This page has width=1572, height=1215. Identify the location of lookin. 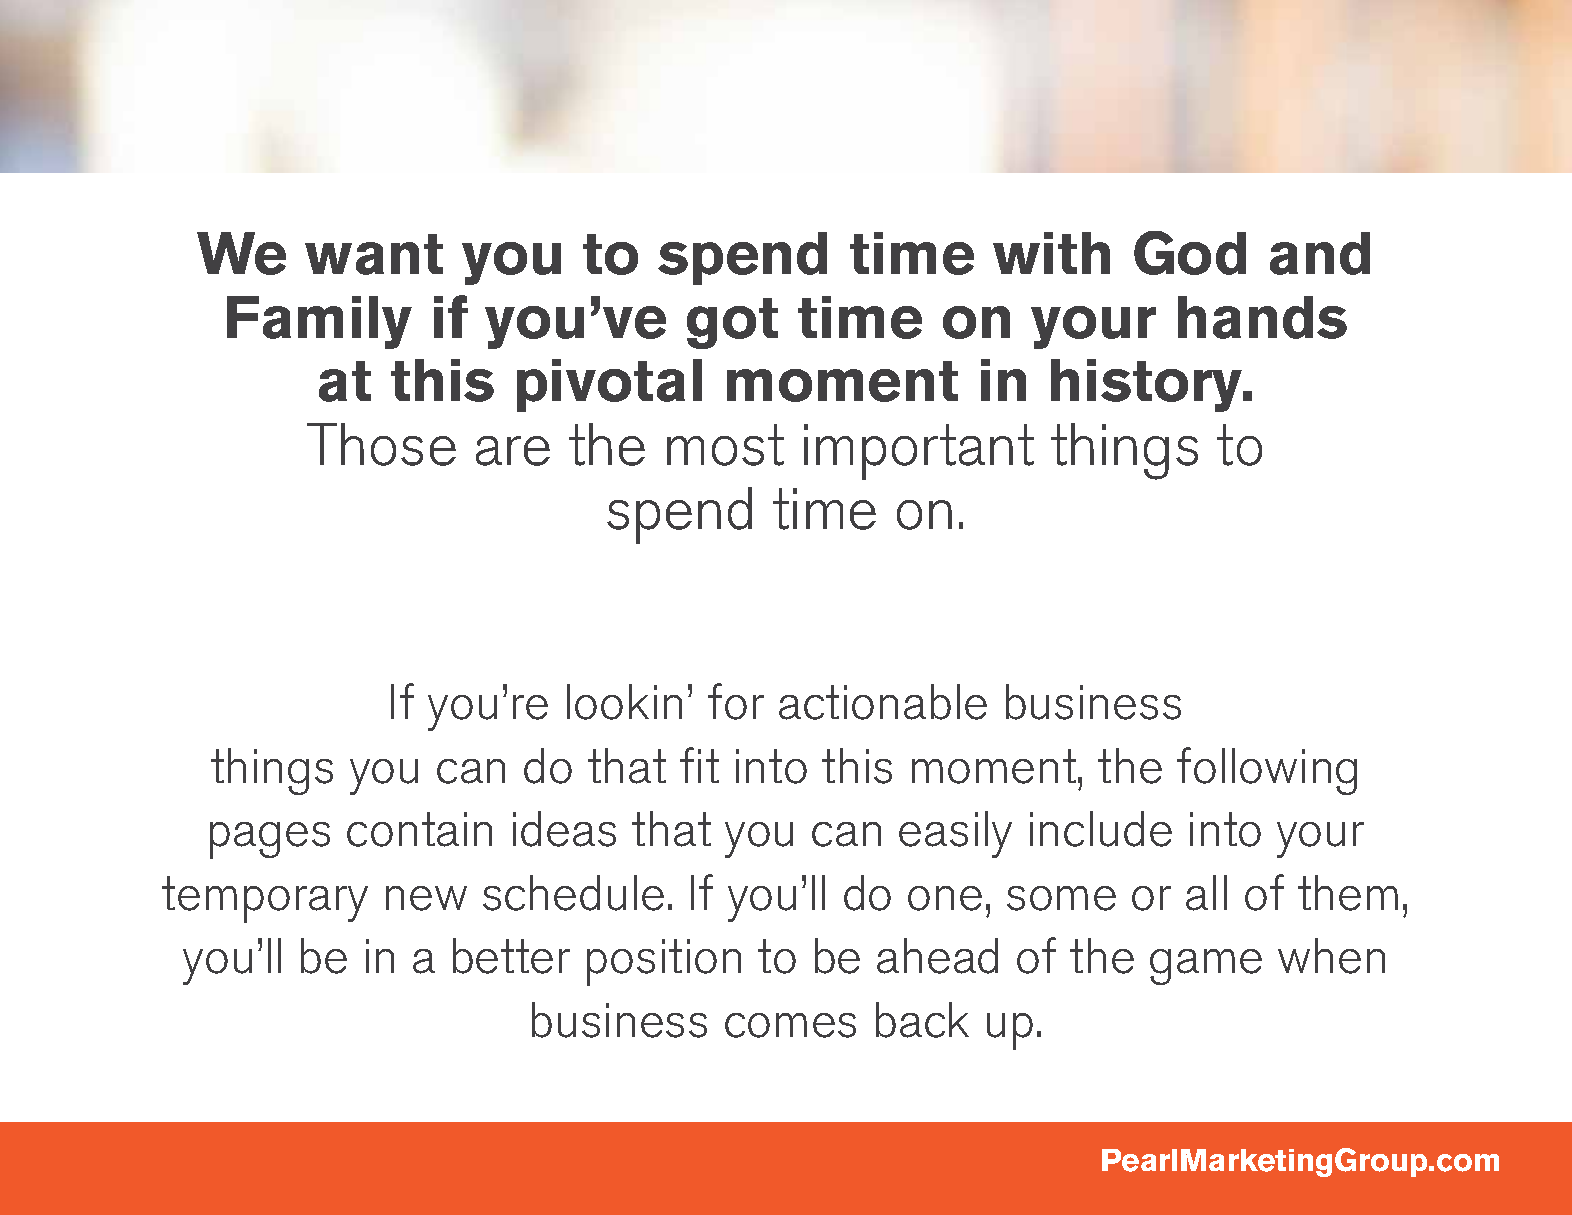
(624, 702).
